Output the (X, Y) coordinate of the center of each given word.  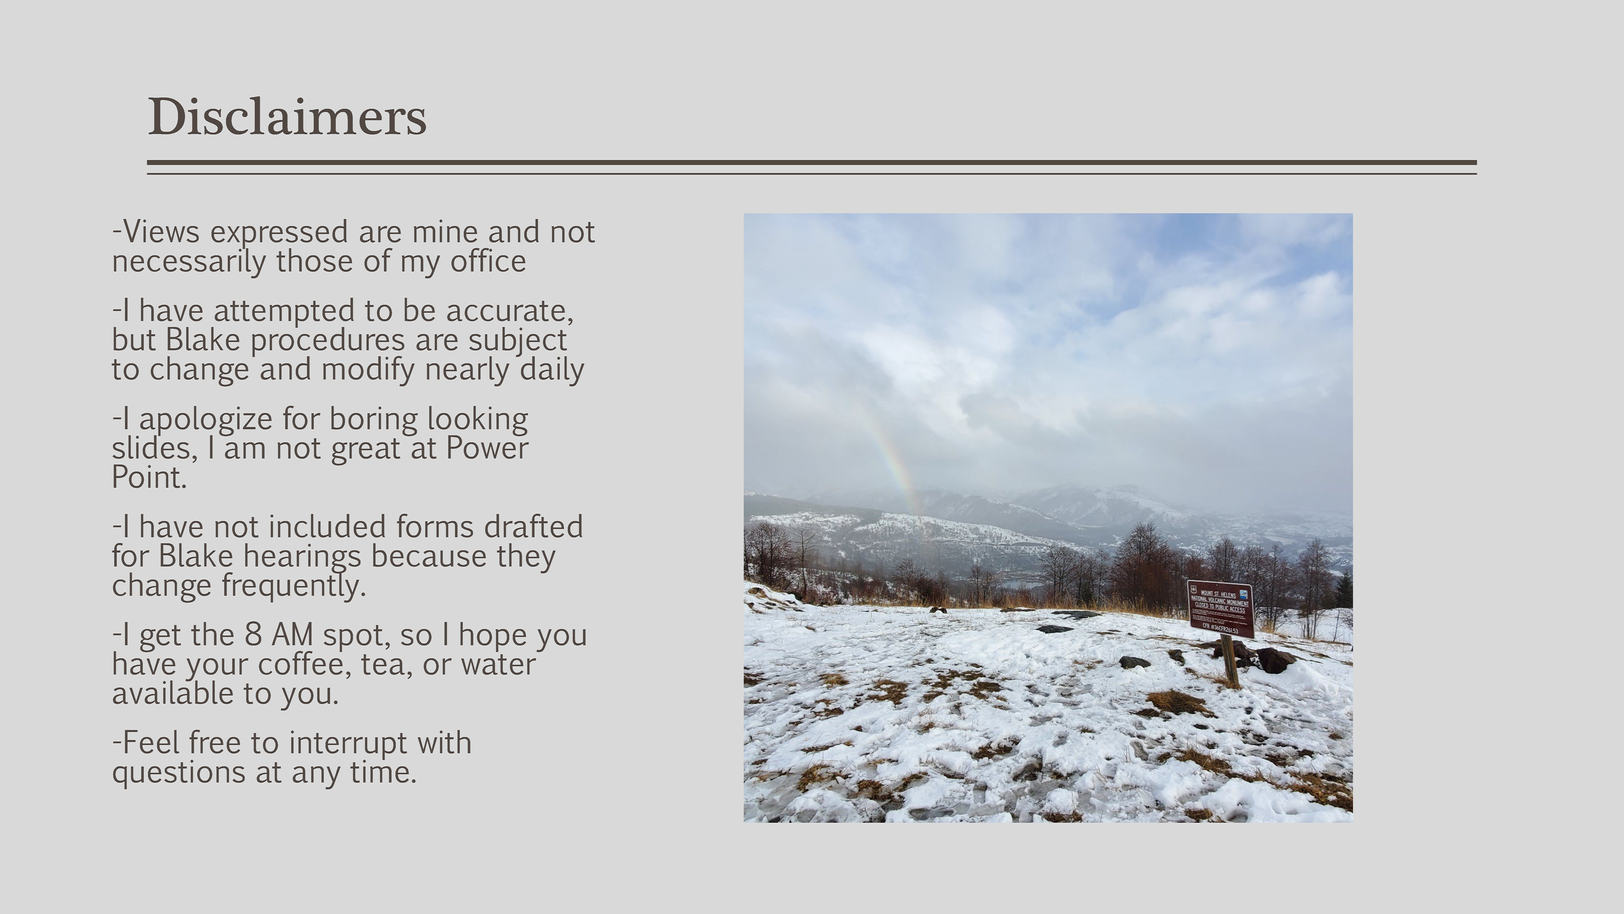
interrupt (349, 746)
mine (445, 231)
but (135, 339)
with (444, 742)
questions (179, 774)
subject (518, 343)
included (327, 526)
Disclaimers (287, 115)
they (526, 558)
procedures (328, 342)
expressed (279, 235)
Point (148, 476)
